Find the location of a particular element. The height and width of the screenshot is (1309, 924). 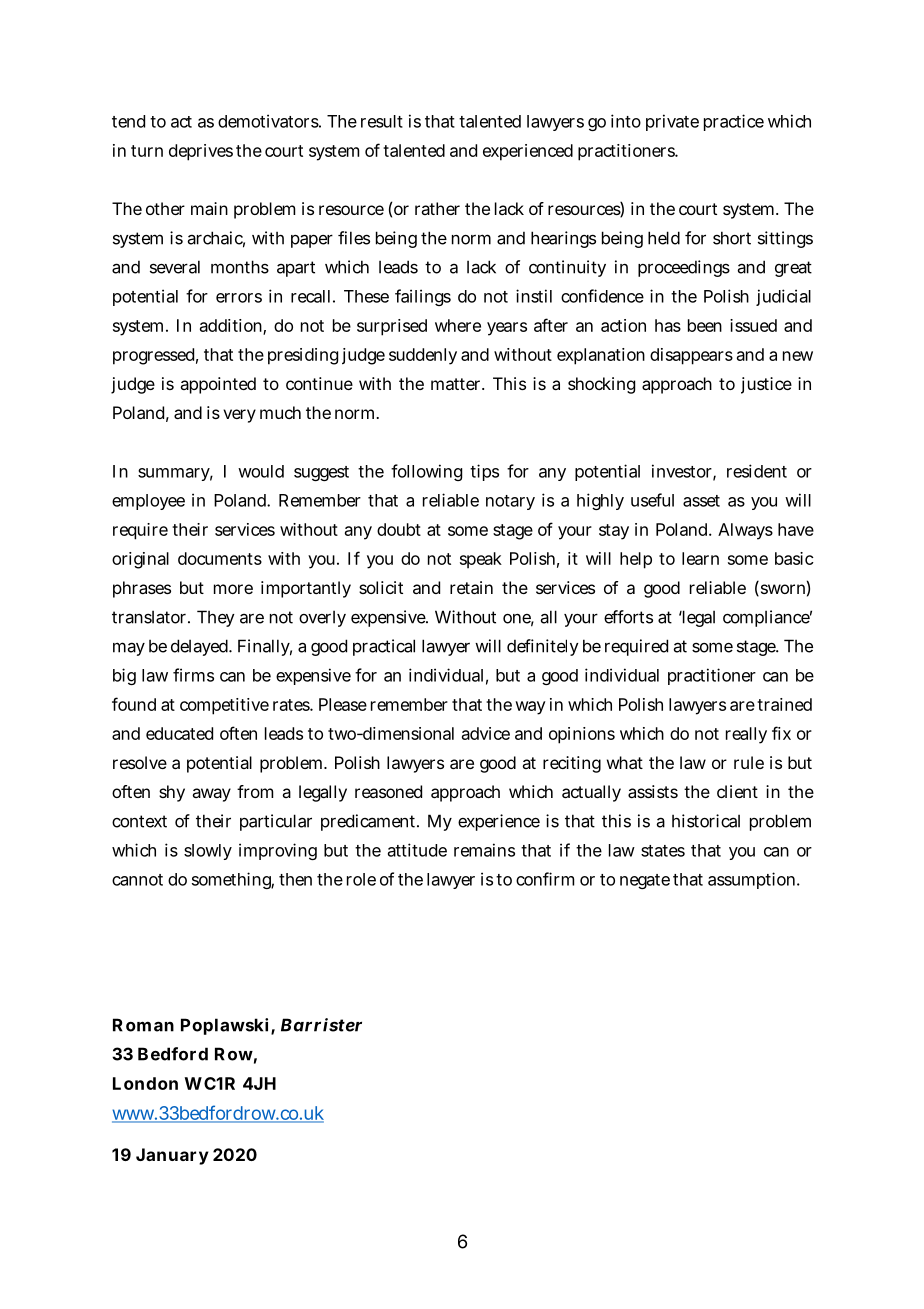

deprives is located at coordinates (201, 152).
